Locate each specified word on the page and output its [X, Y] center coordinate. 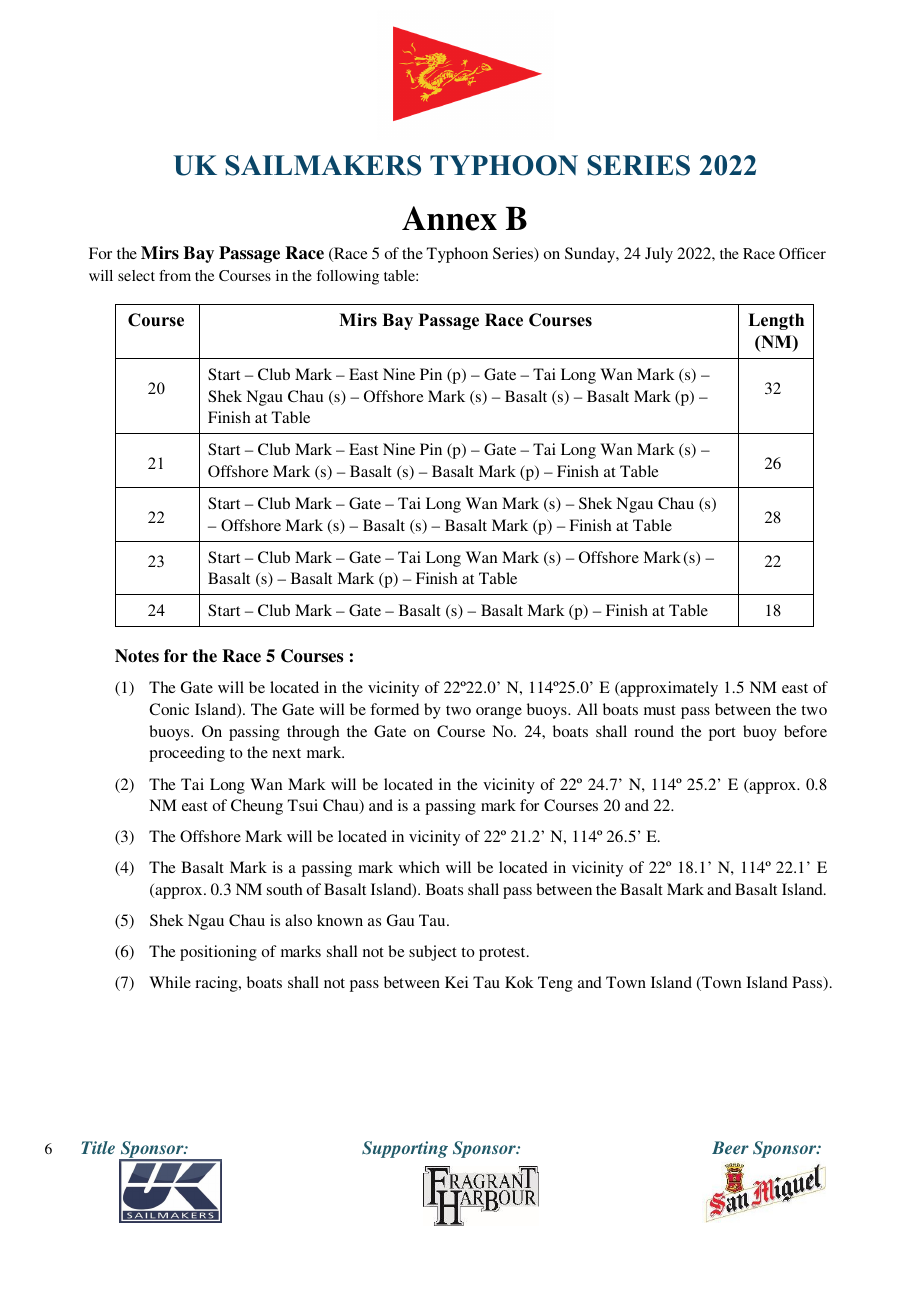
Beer [730, 1147]
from [175, 275]
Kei [456, 982]
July [659, 255]
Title [98, 1147]
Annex [449, 218]
